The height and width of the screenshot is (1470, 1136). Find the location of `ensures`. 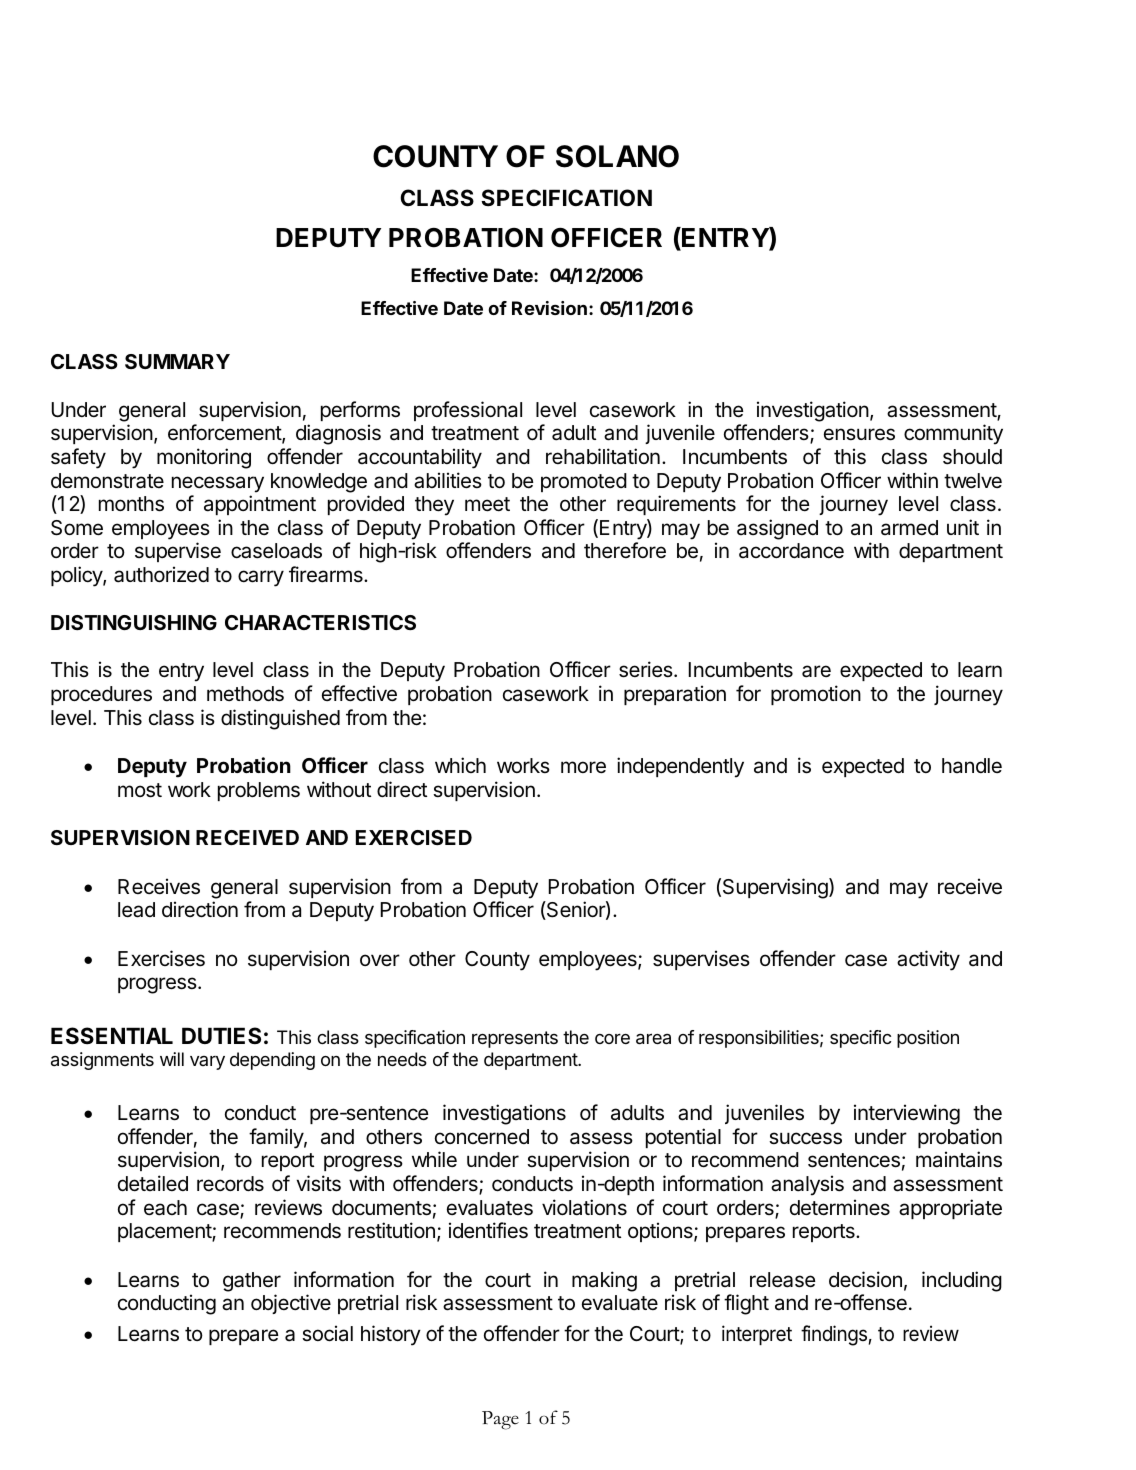

ensures is located at coordinates (859, 434).
